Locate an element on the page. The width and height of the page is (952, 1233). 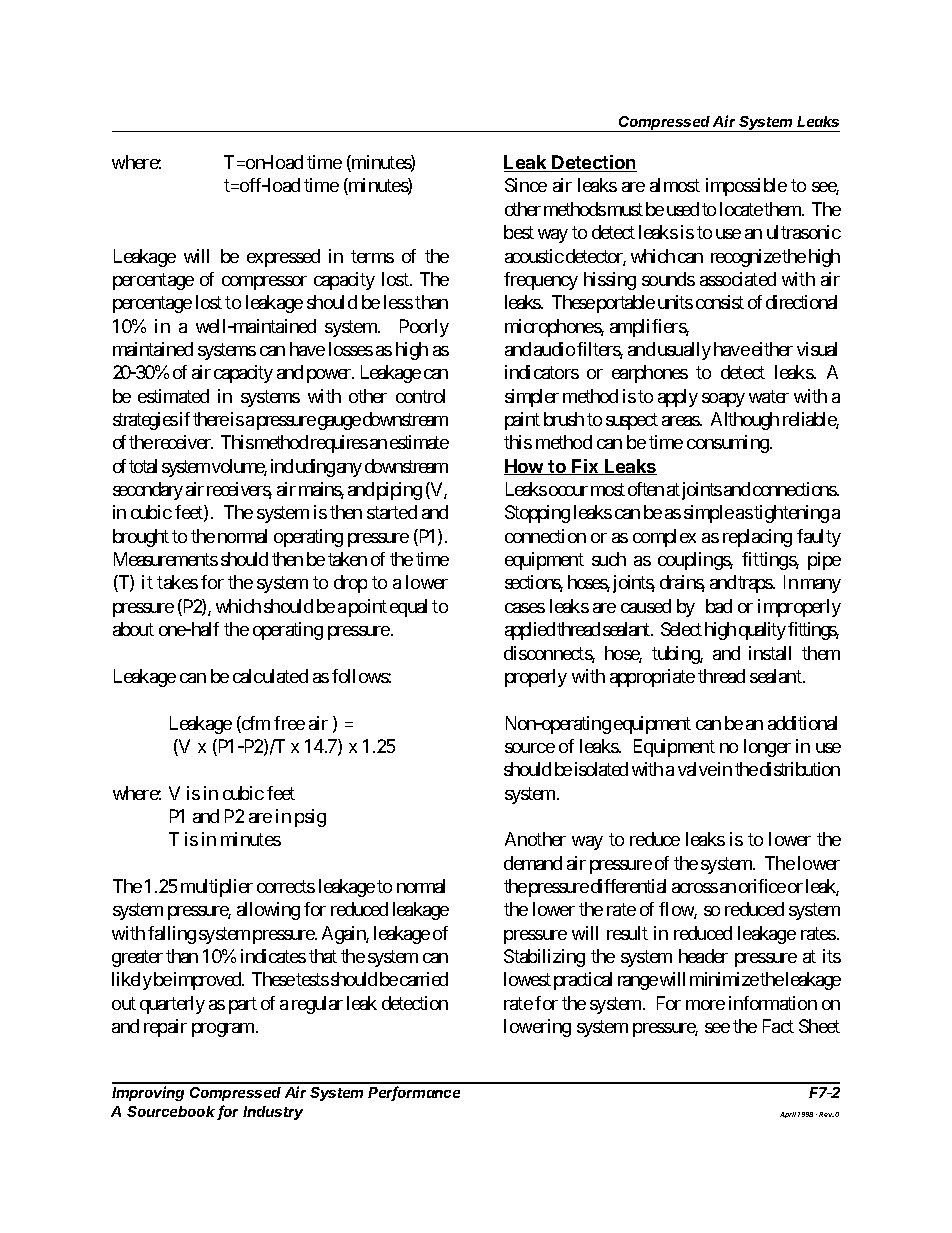
calculated is located at coordinates (270, 676).
